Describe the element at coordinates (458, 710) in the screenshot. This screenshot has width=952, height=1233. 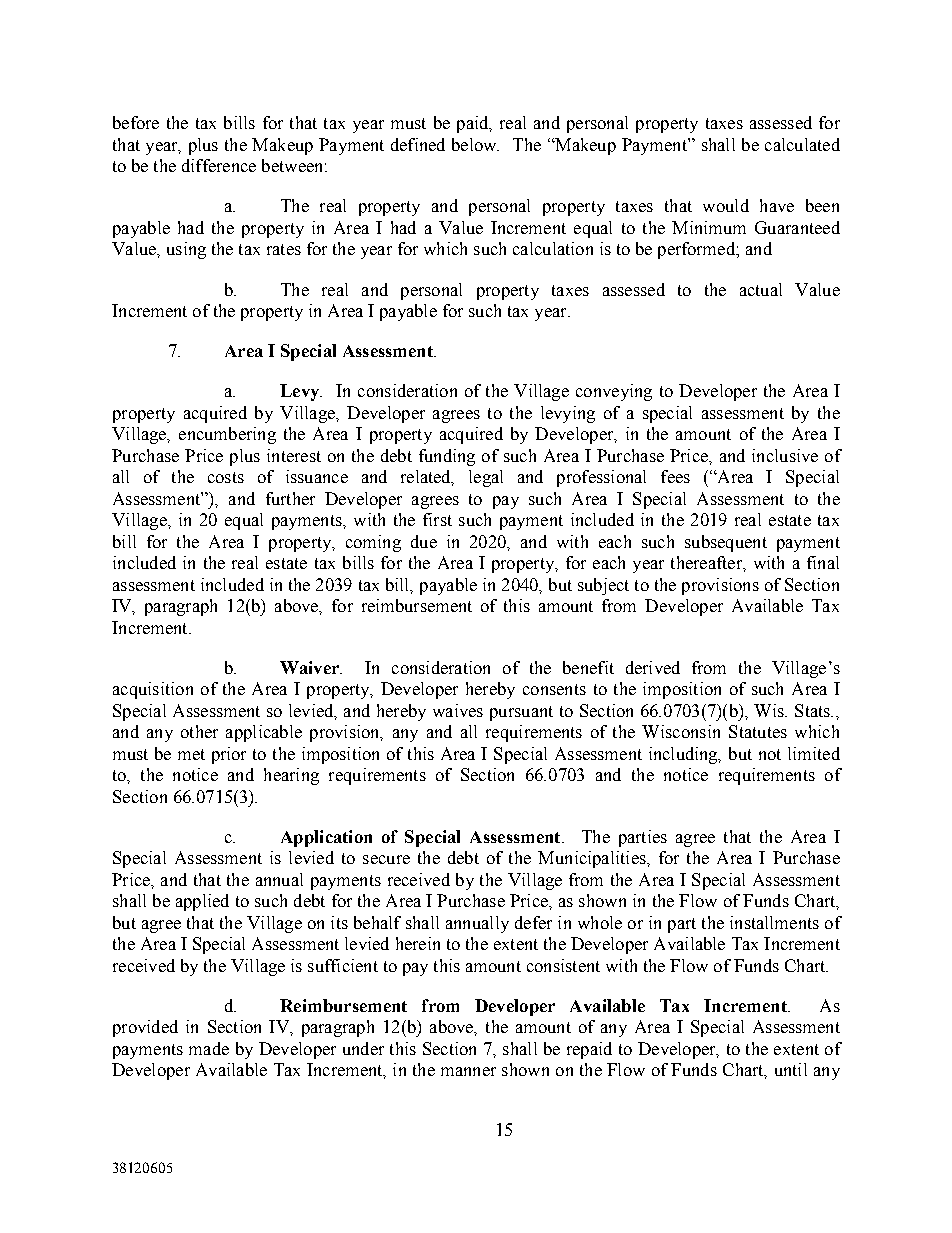
I see `waives` at that location.
